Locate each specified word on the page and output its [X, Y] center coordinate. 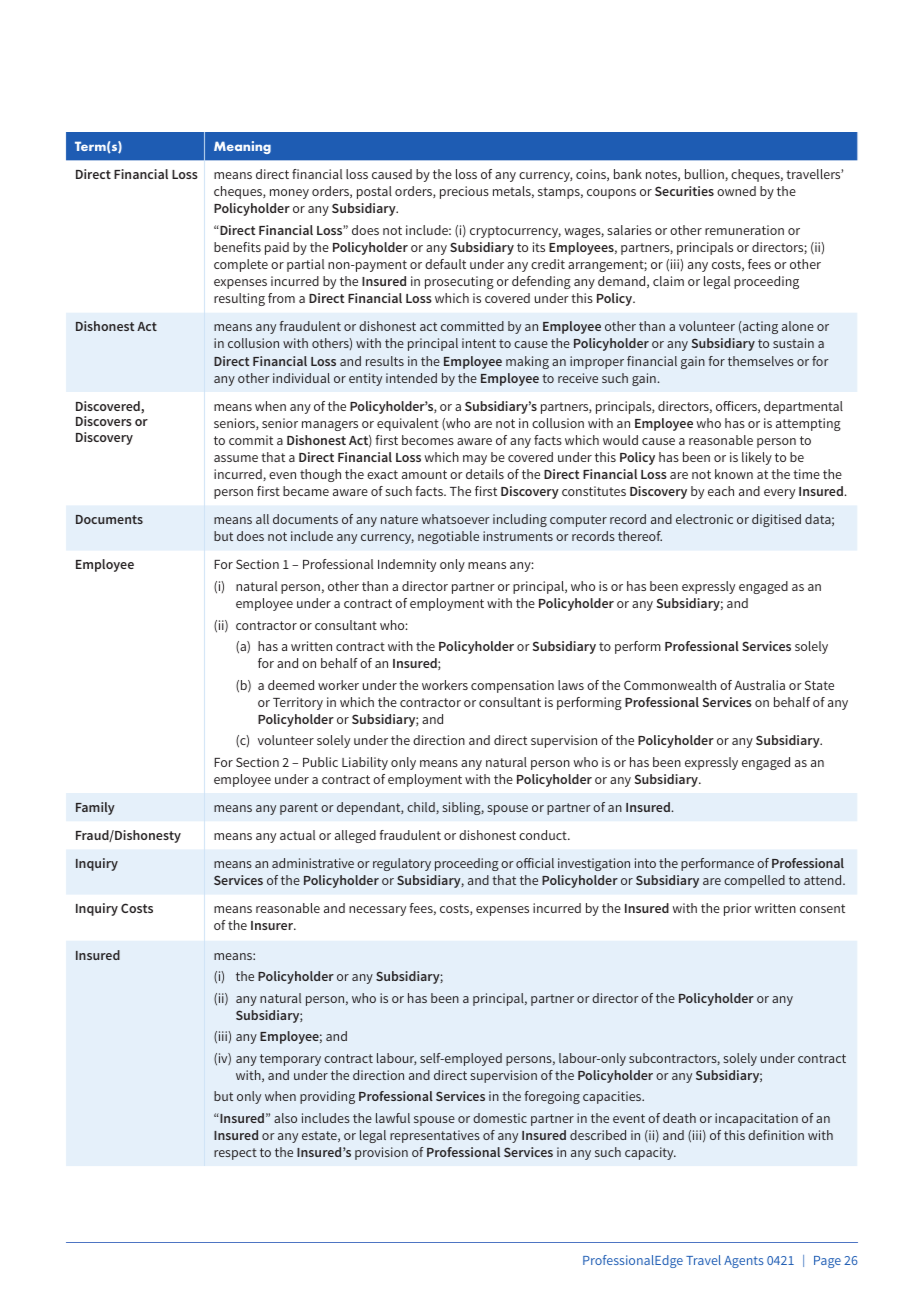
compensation [512, 686]
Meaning [242, 147]
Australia [759, 685]
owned [736, 191]
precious [464, 192]
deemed [291, 685]
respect [235, 1154]
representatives [435, 1136]
